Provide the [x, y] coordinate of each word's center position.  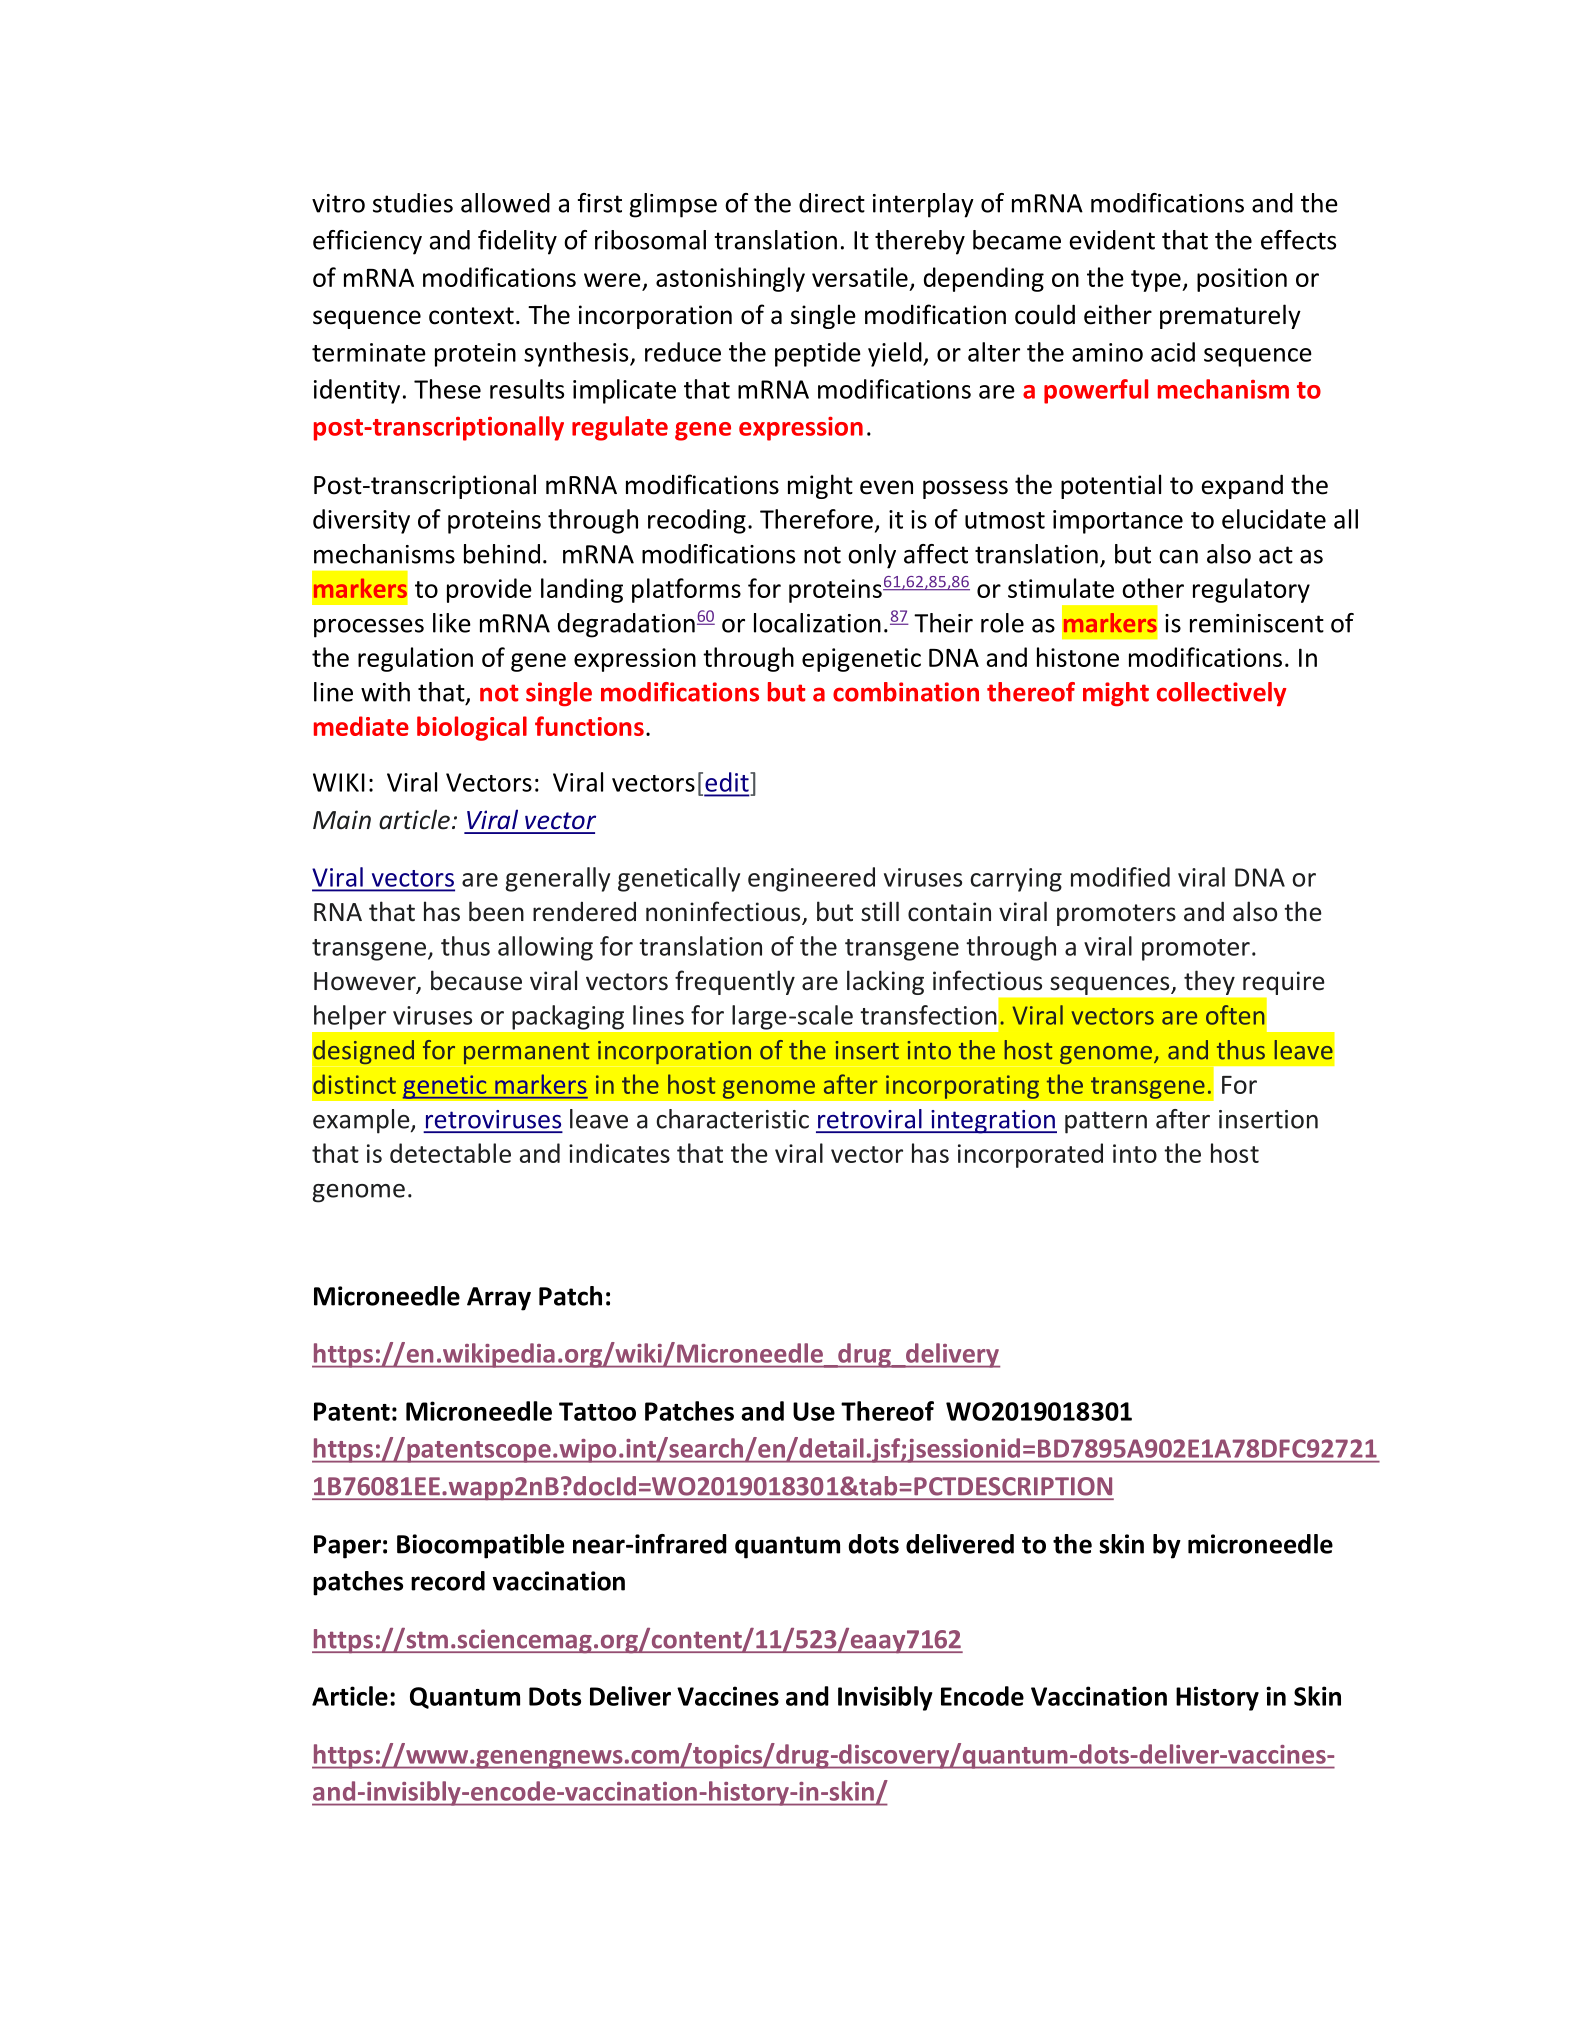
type [1157, 281]
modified [1120, 877]
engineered [811, 879]
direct [832, 203]
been [496, 911]
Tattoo [597, 1411]
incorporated [1030, 1155]
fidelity [517, 242]
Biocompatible [480, 1546]
